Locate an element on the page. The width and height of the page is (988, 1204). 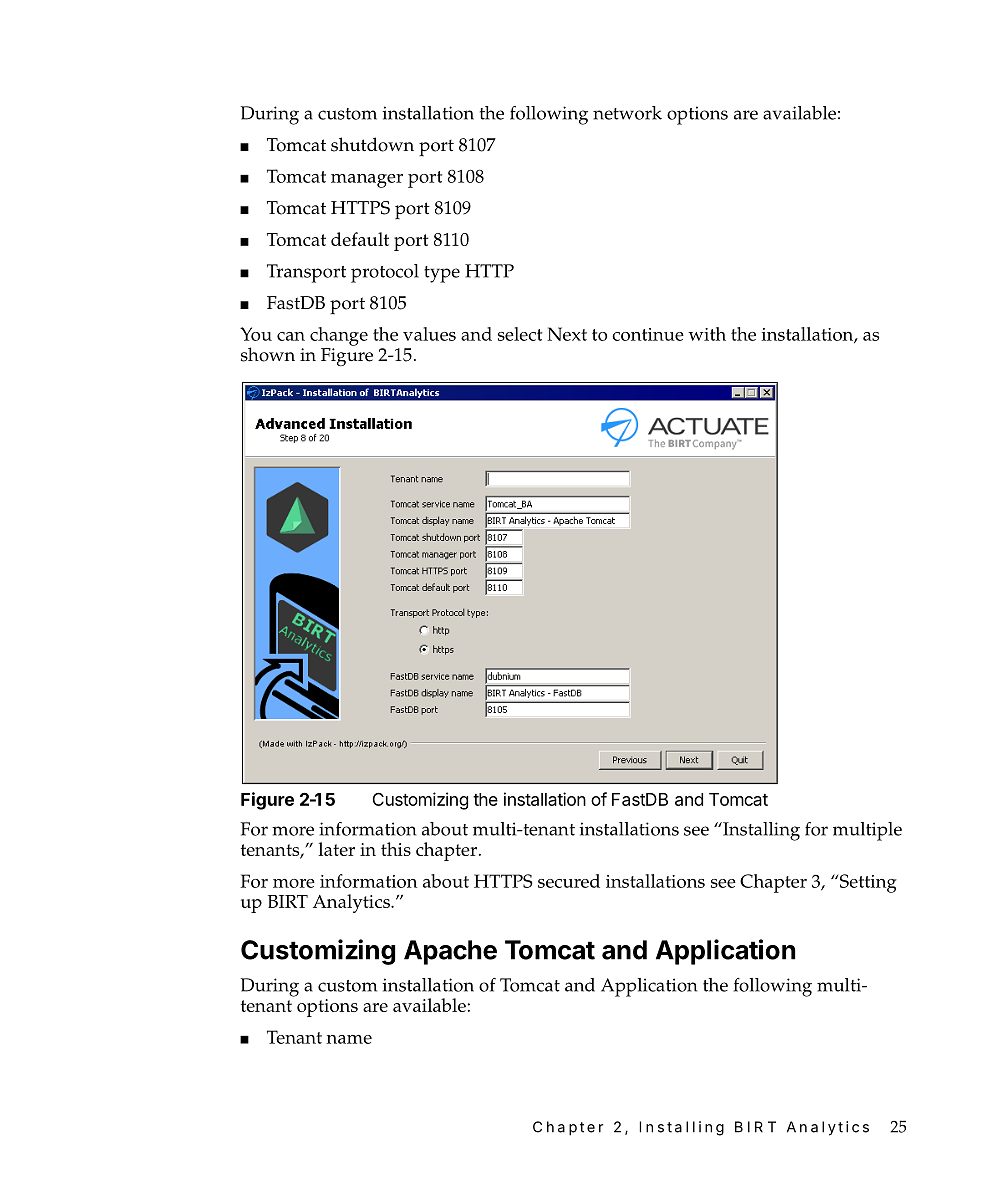
network is located at coordinates (627, 113).
